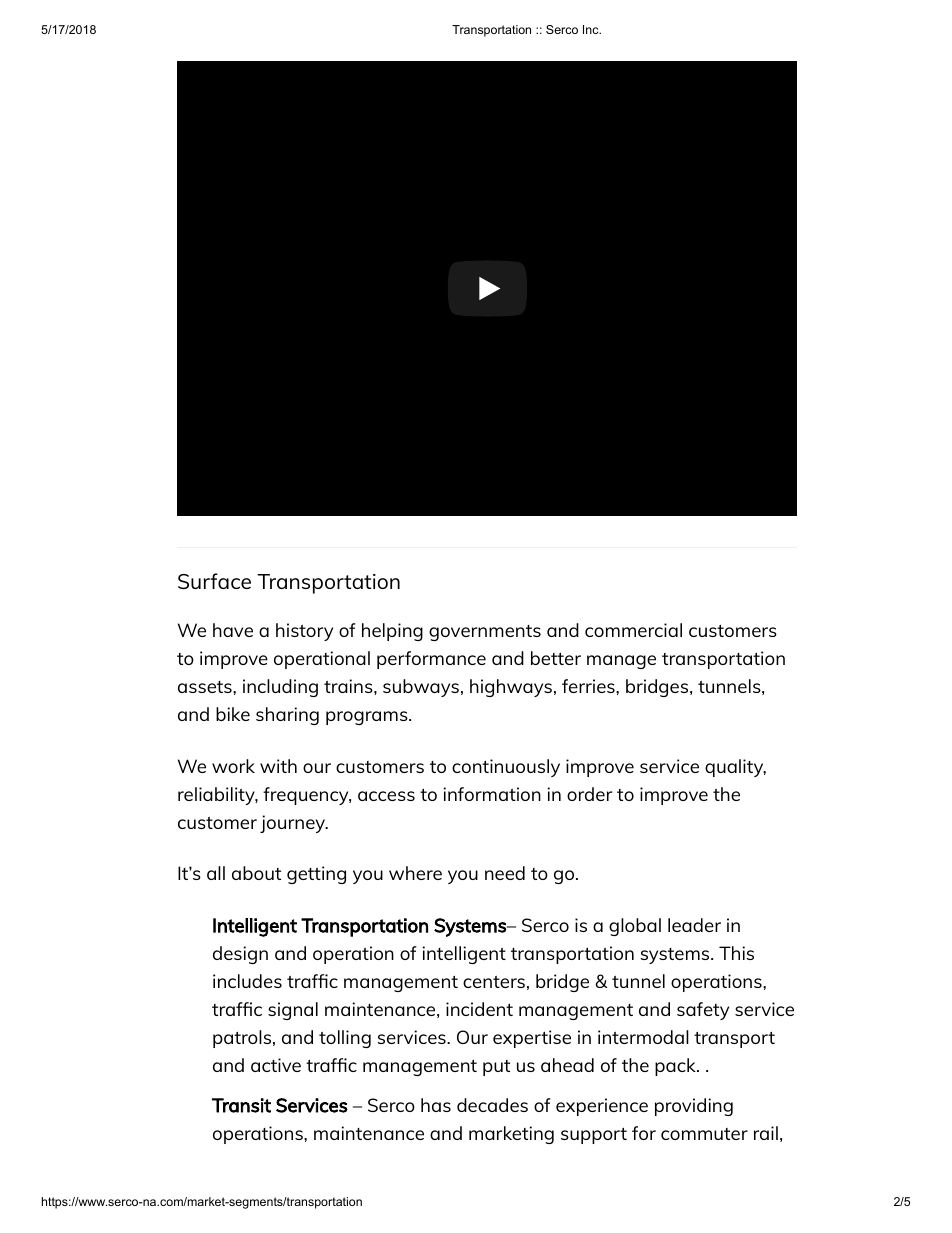  Describe the element at coordinates (241, 1105) in the page. I see `Transit` at that location.
